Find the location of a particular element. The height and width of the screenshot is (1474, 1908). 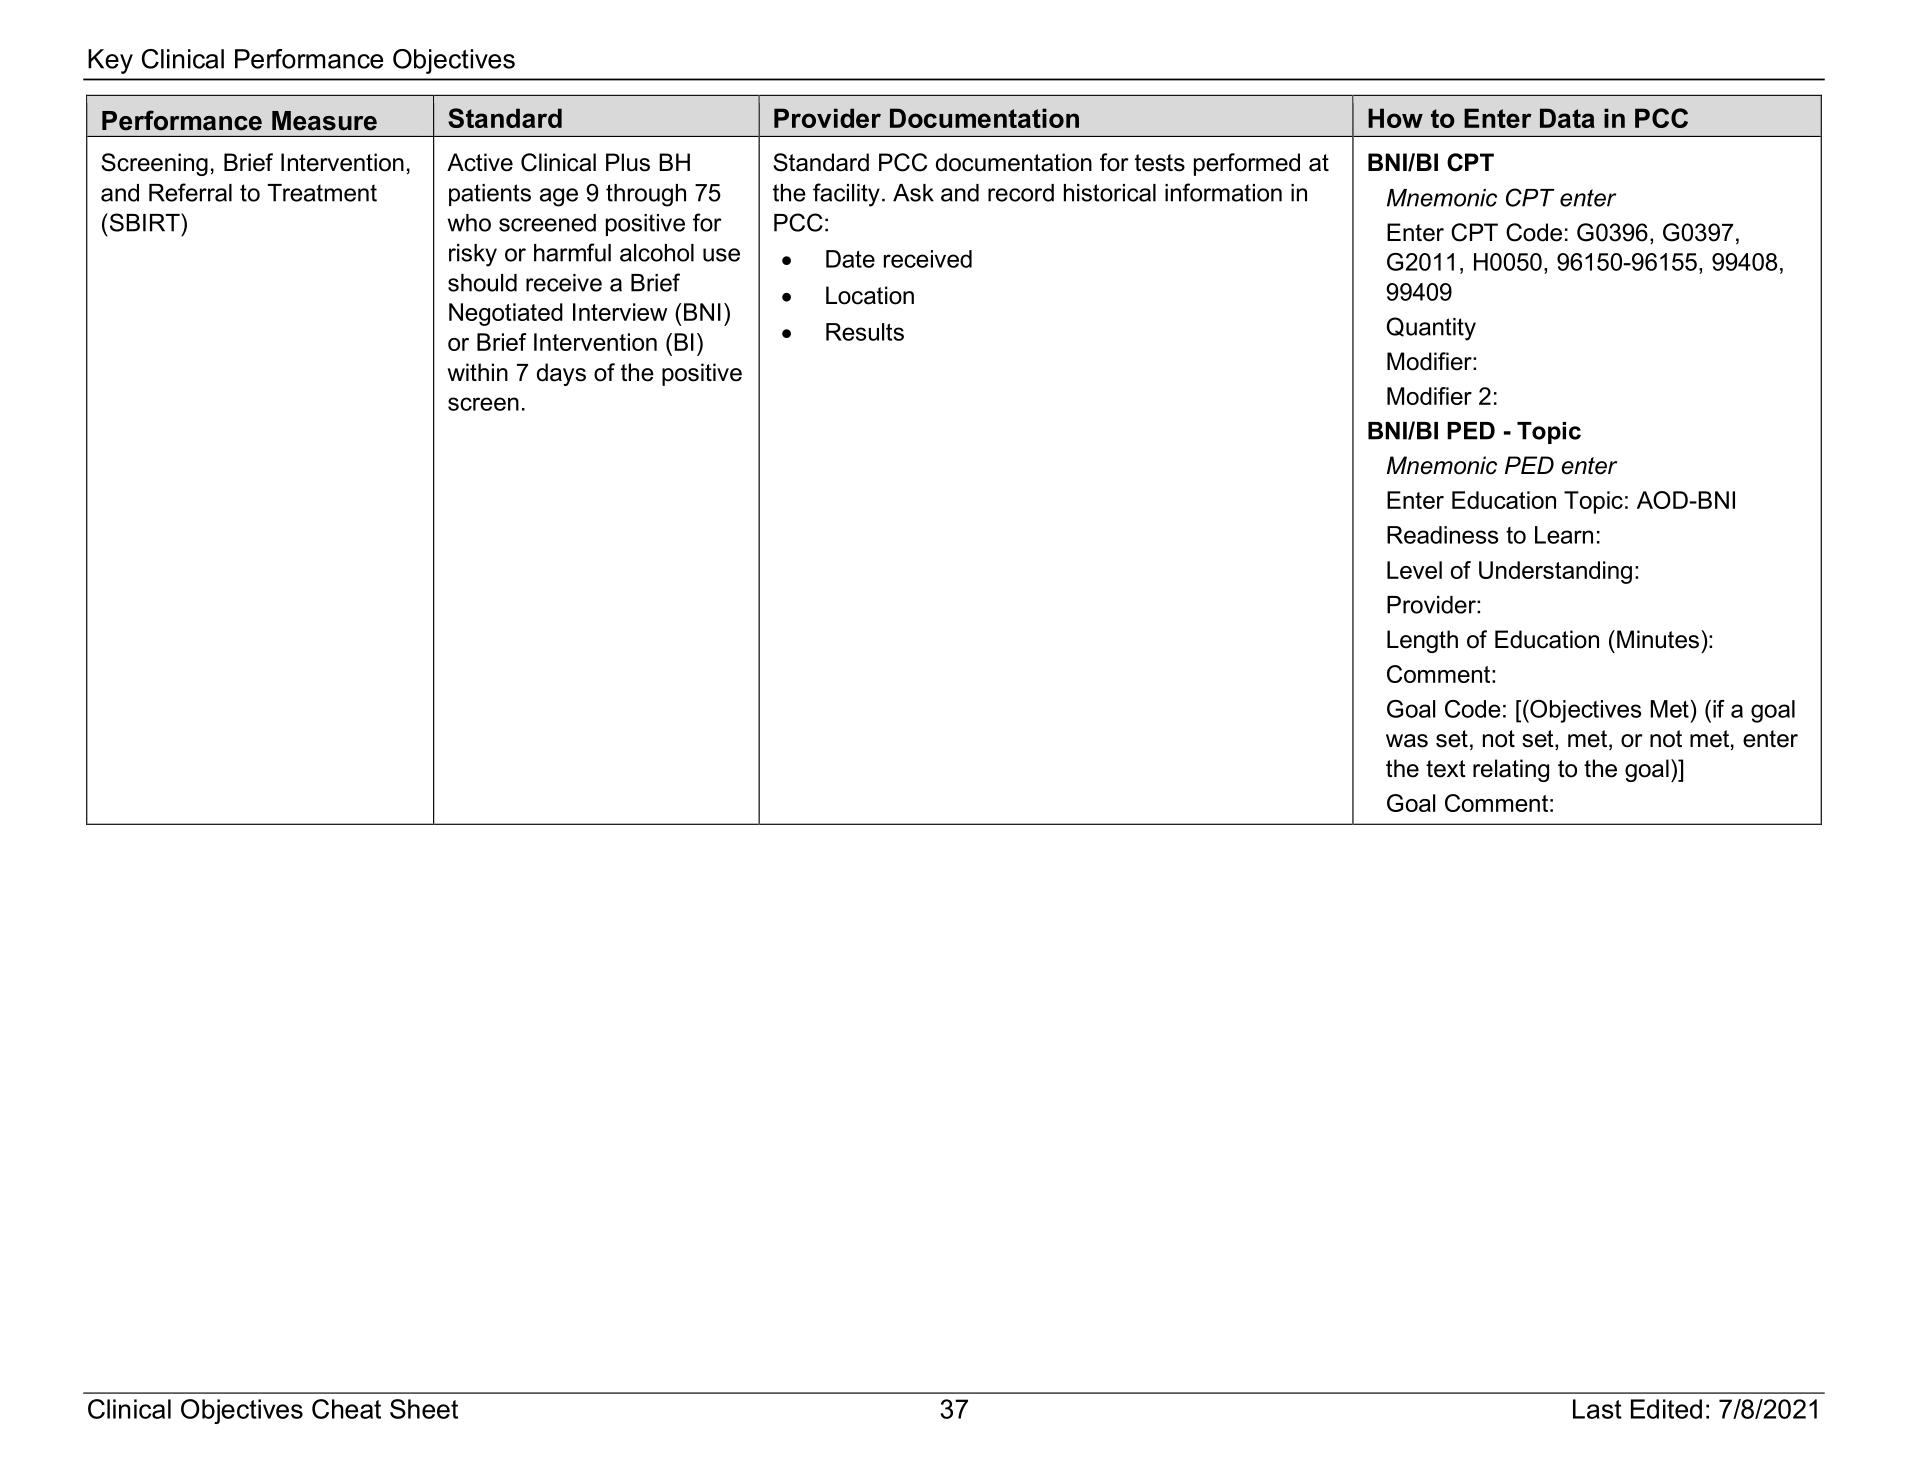

How is located at coordinates (1395, 118).
